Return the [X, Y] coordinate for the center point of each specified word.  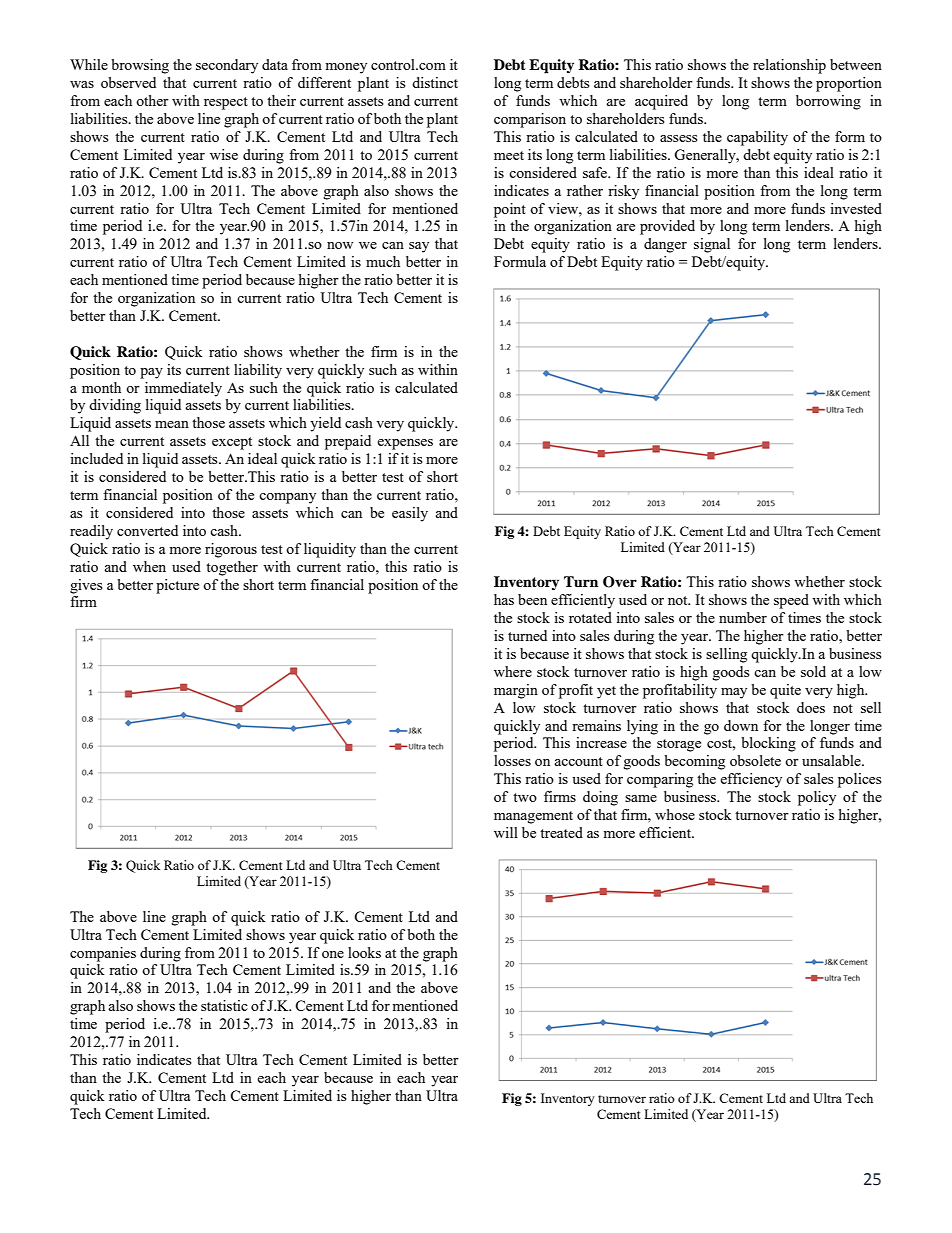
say [419, 247]
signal [712, 245]
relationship [789, 66]
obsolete [755, 760]
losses [512, 760]
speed [791, 601]
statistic [224, 1005]
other [152, 100]
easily [410, 514]
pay [151, 373]
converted [147, 530]
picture [177, 586]
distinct [435, 82]
